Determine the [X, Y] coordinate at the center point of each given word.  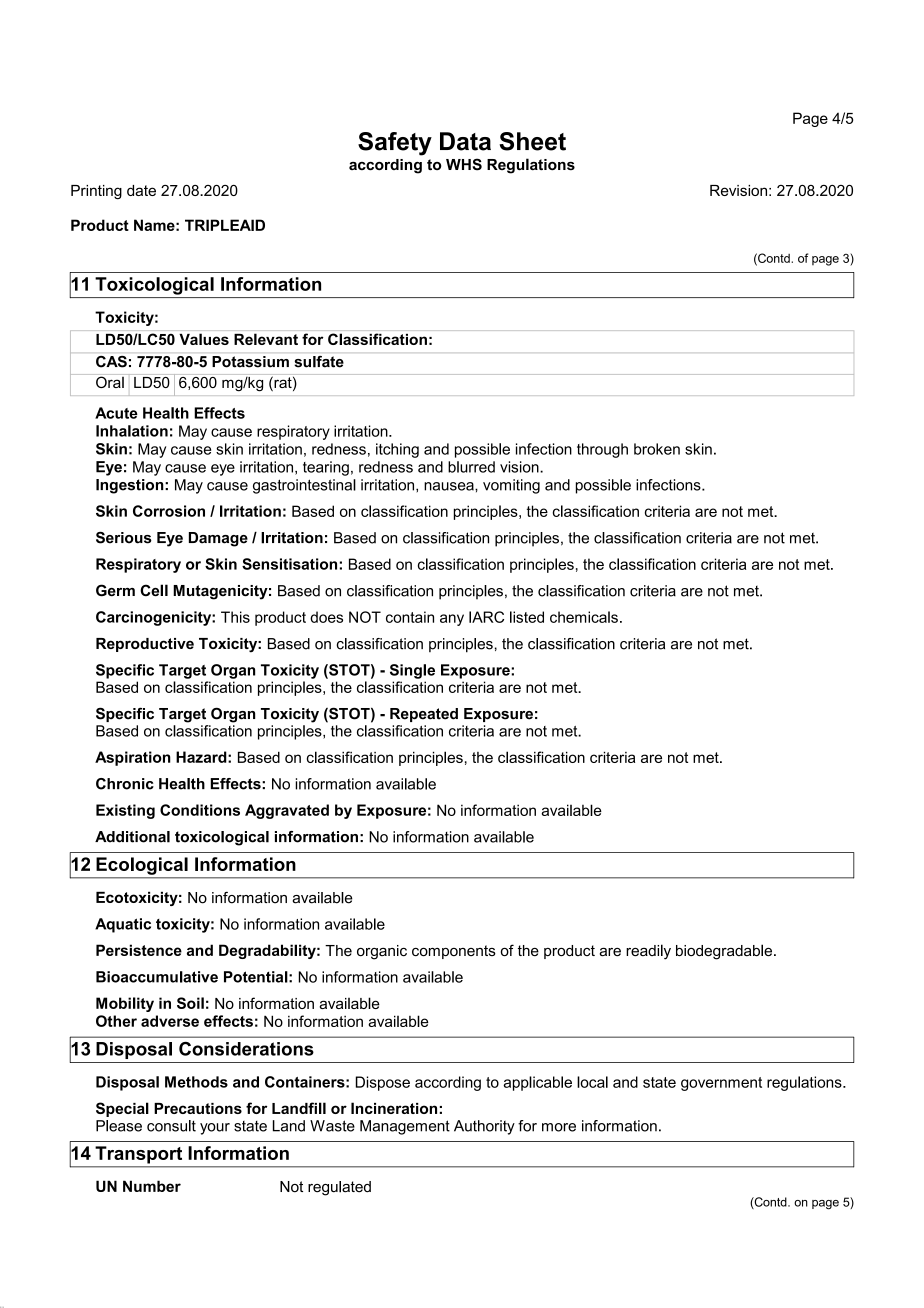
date [141, 190]
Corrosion [169, 511]
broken [657, 449]
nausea [450, 486]
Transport [139, 1155]
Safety [395, 144]
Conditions [200, 810]
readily [648, 952]
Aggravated [287, 811]
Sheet [532, 141]
